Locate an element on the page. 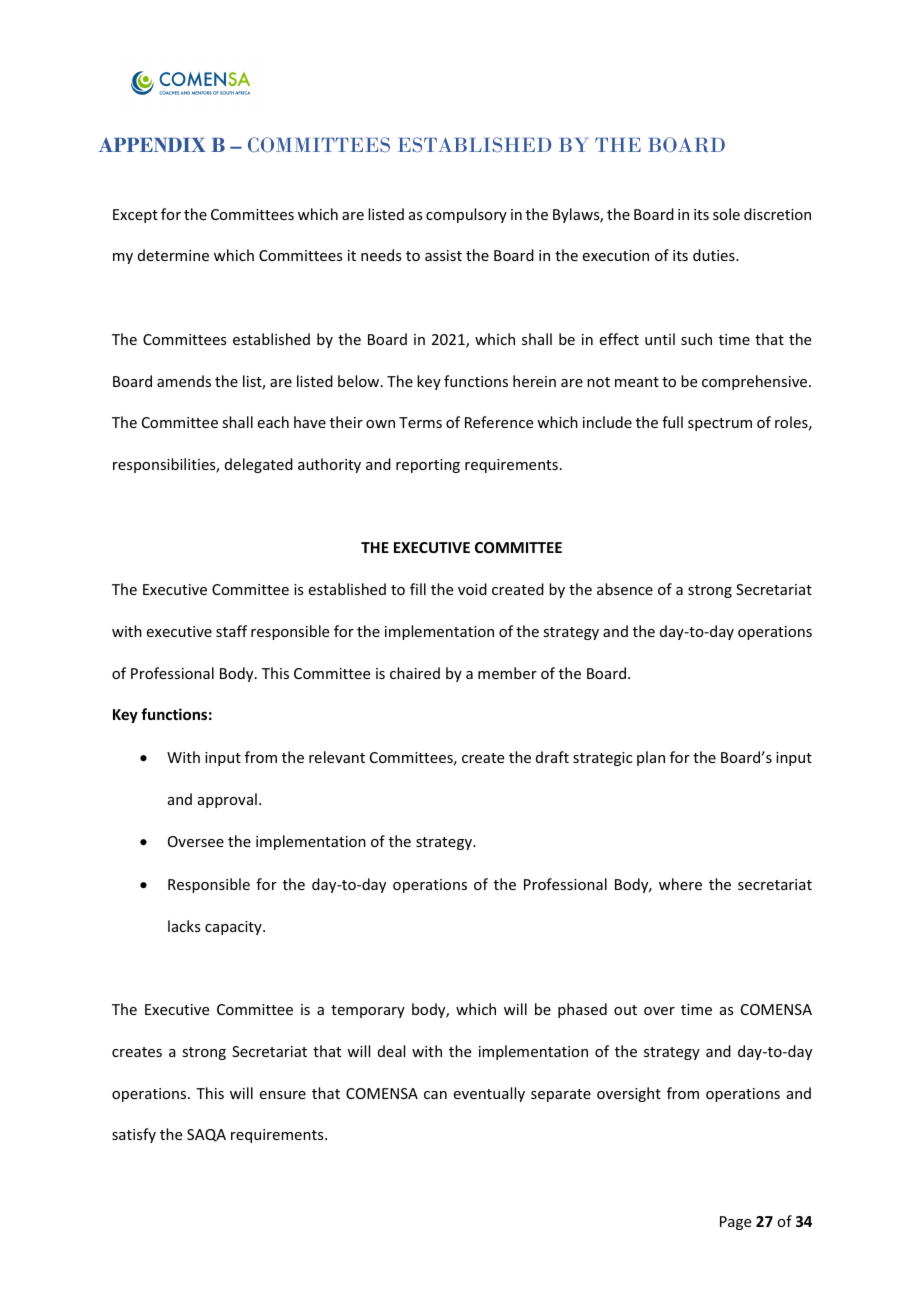 This document has height=1308, width=924. draft is located at coordinates (552, 757).
